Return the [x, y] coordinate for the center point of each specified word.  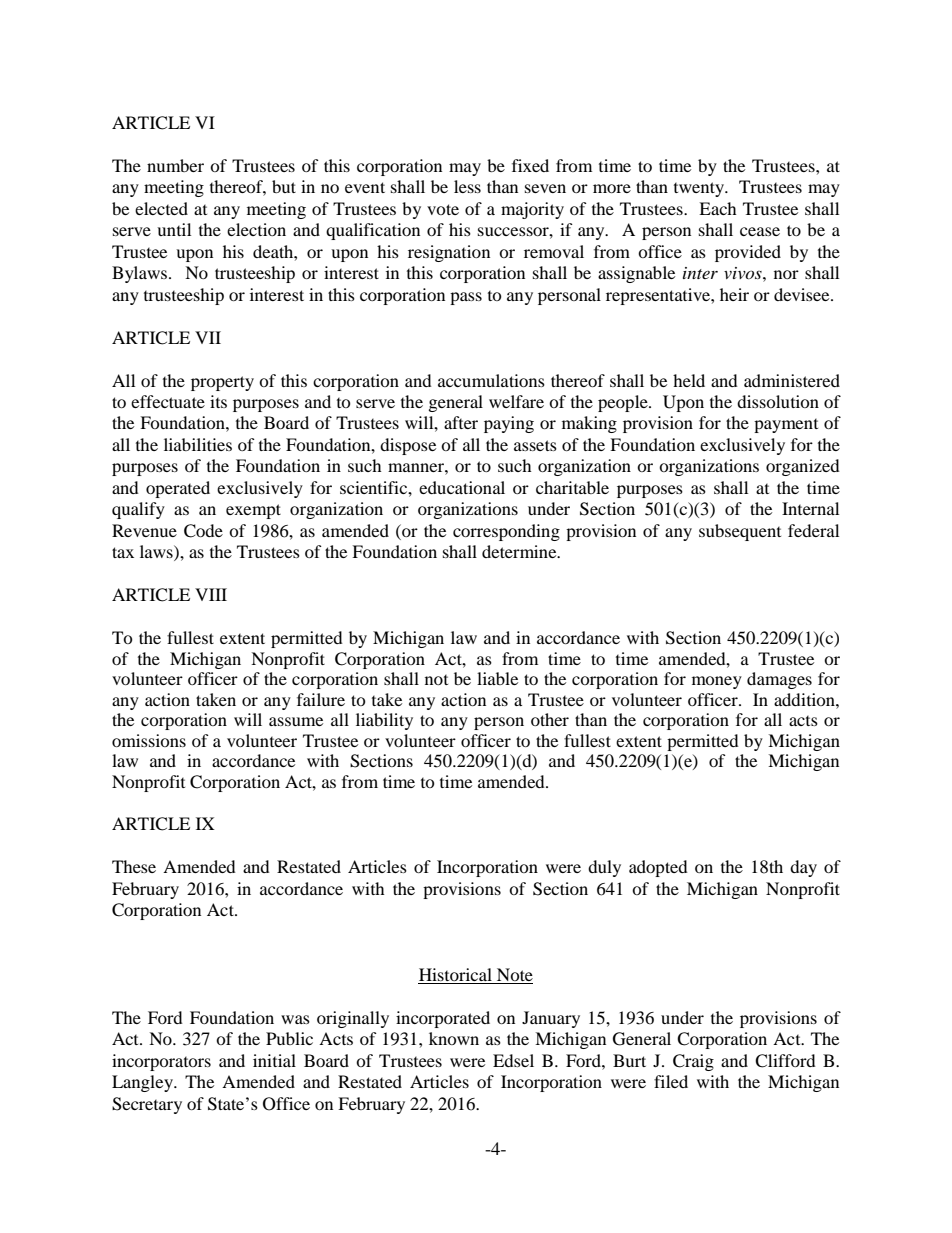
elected [161, 208]
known [454, 1038]
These [134, 866]
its [218, 401]
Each [718, 208]
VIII [211, 594]
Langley [143, 1083]
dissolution [778, 401]
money [717, 682]
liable [497, 678]
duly [604, 868]
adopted [658, 868]
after [461, 422]
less [467, 186]
